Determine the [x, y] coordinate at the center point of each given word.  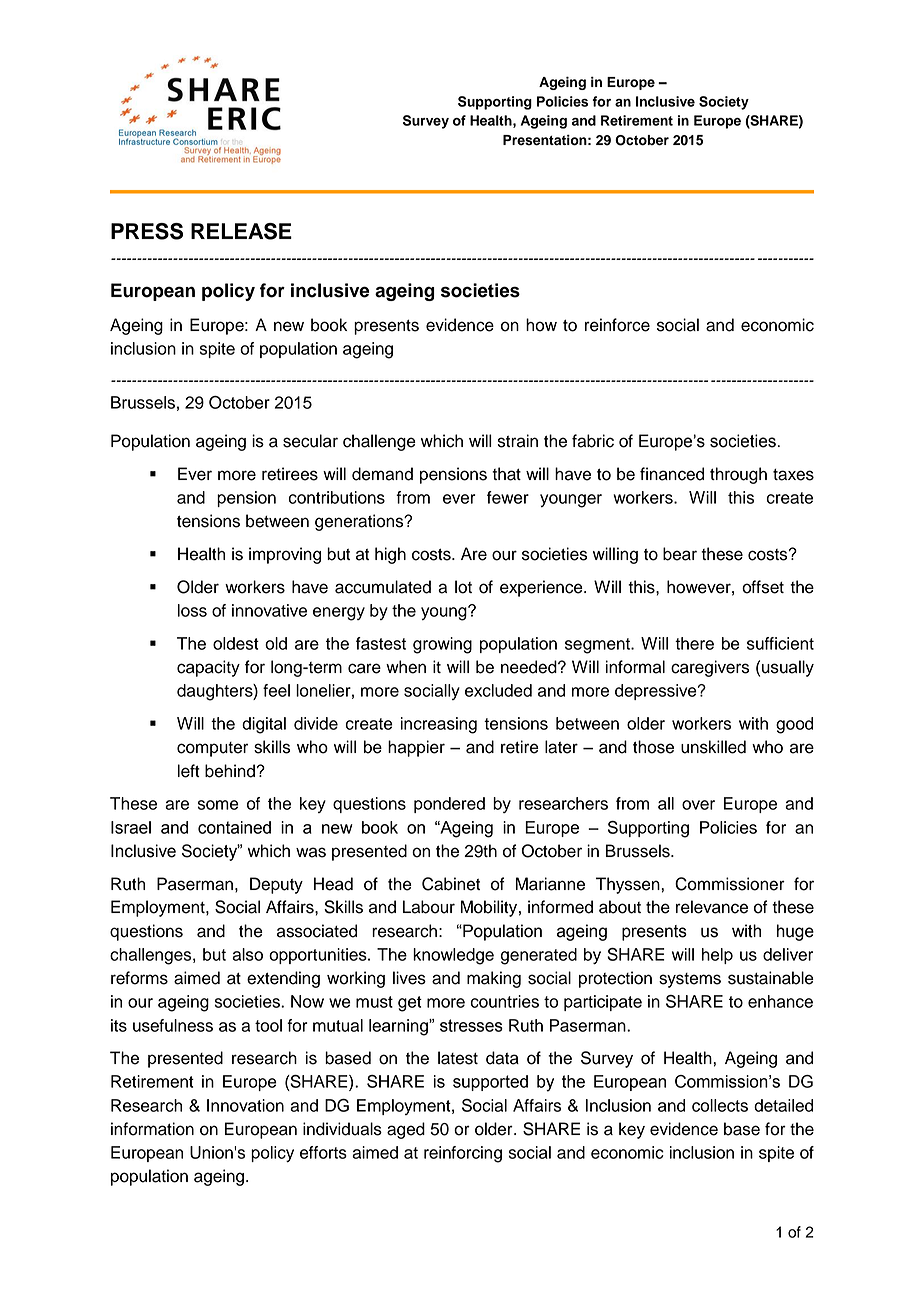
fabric [593, 441]
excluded [498, 690]
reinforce [617, 325]
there [694, 643]
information [152, 1129]
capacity [208, 668]
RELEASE [241, 231]
